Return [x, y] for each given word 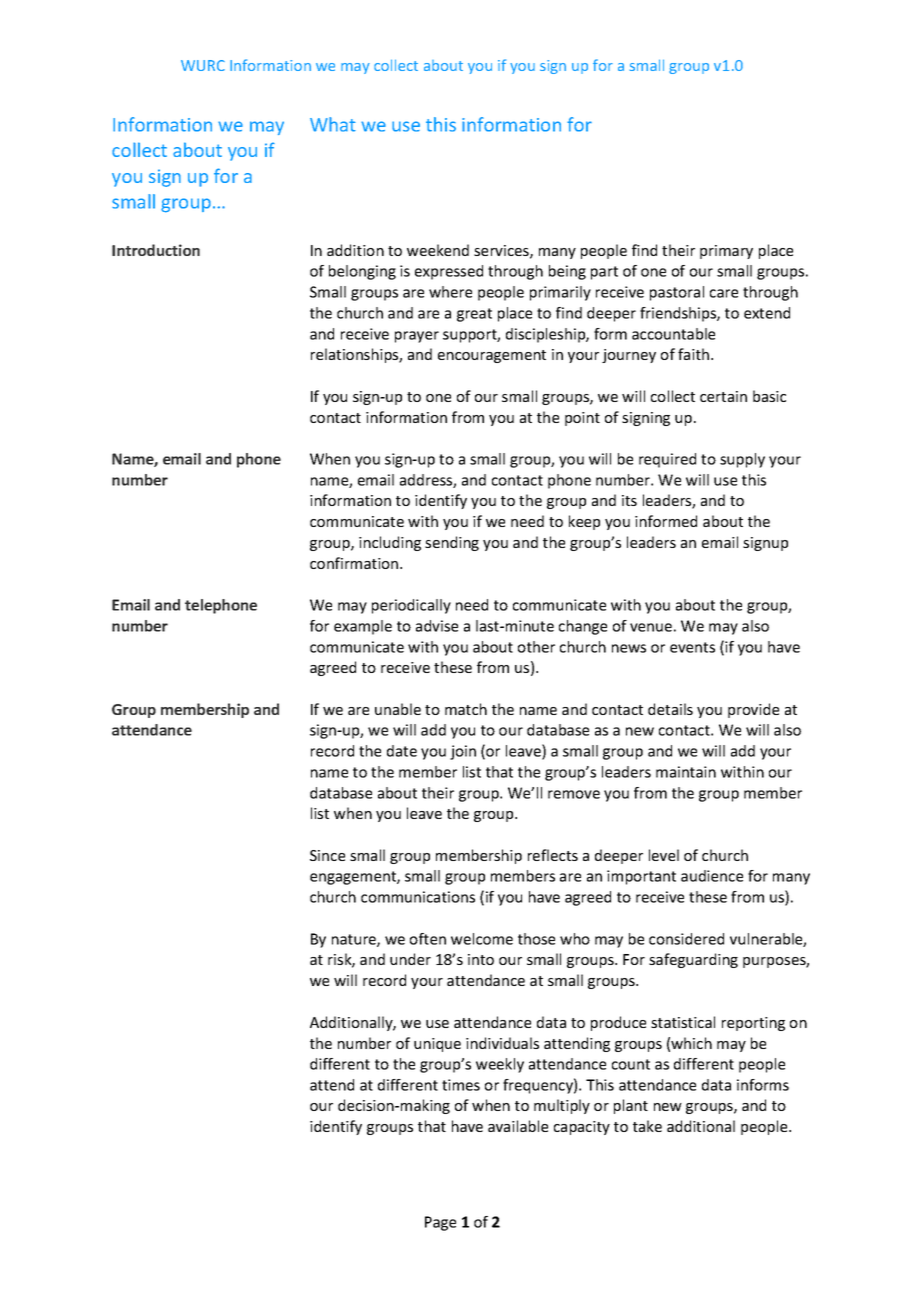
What [333, 124]
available [518, 1126]
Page [440, 1223]
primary [726, 252]
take [647, 1126]
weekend [438, 250]
